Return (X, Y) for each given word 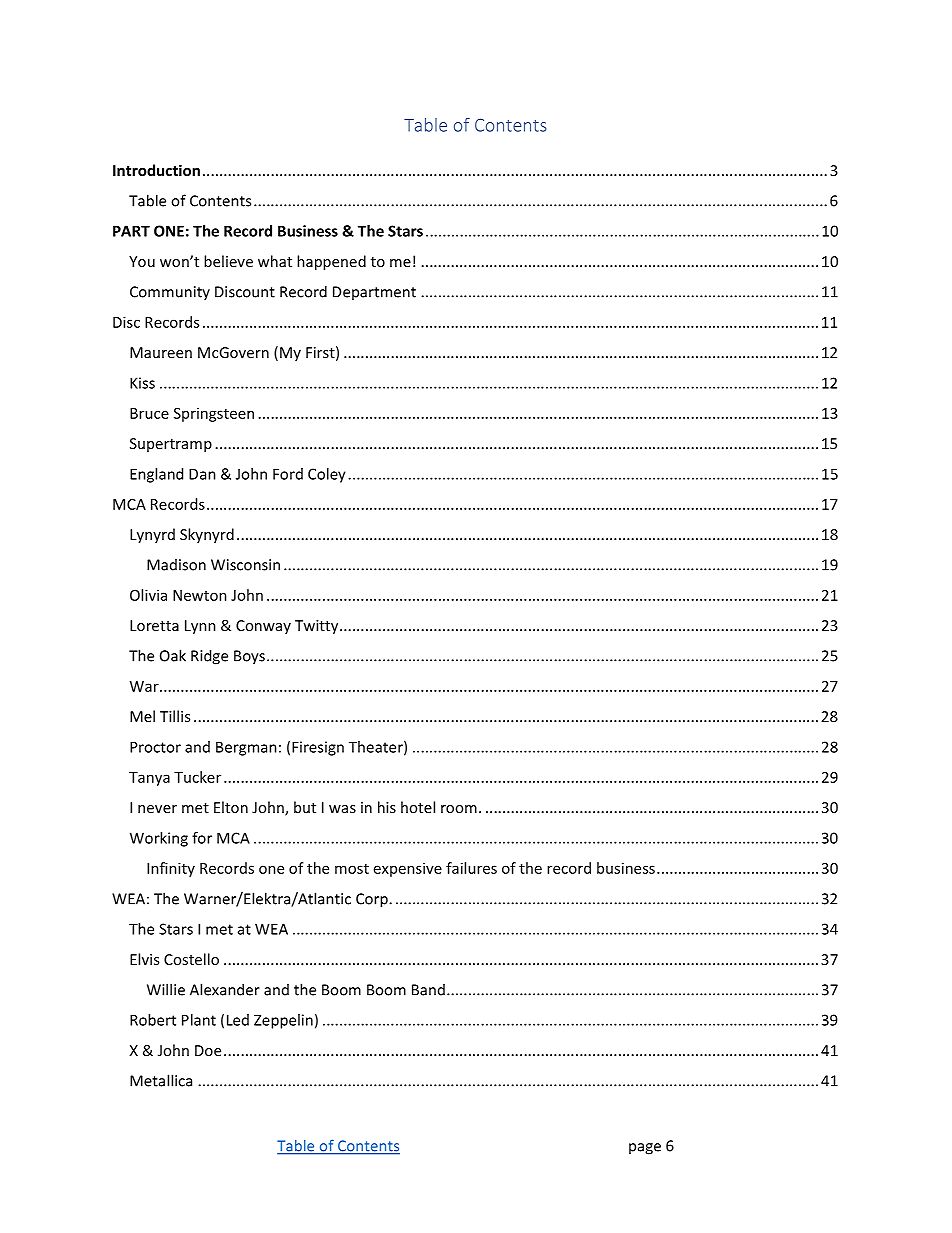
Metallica (161, 1080)
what (275, 261)
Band (428, 990)
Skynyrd (207, 535)
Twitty (318, 627)
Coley (327, 475)
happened (331, 262)
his (387, 807)
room (459, 809)
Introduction (156, 170)
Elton (231, 807)
